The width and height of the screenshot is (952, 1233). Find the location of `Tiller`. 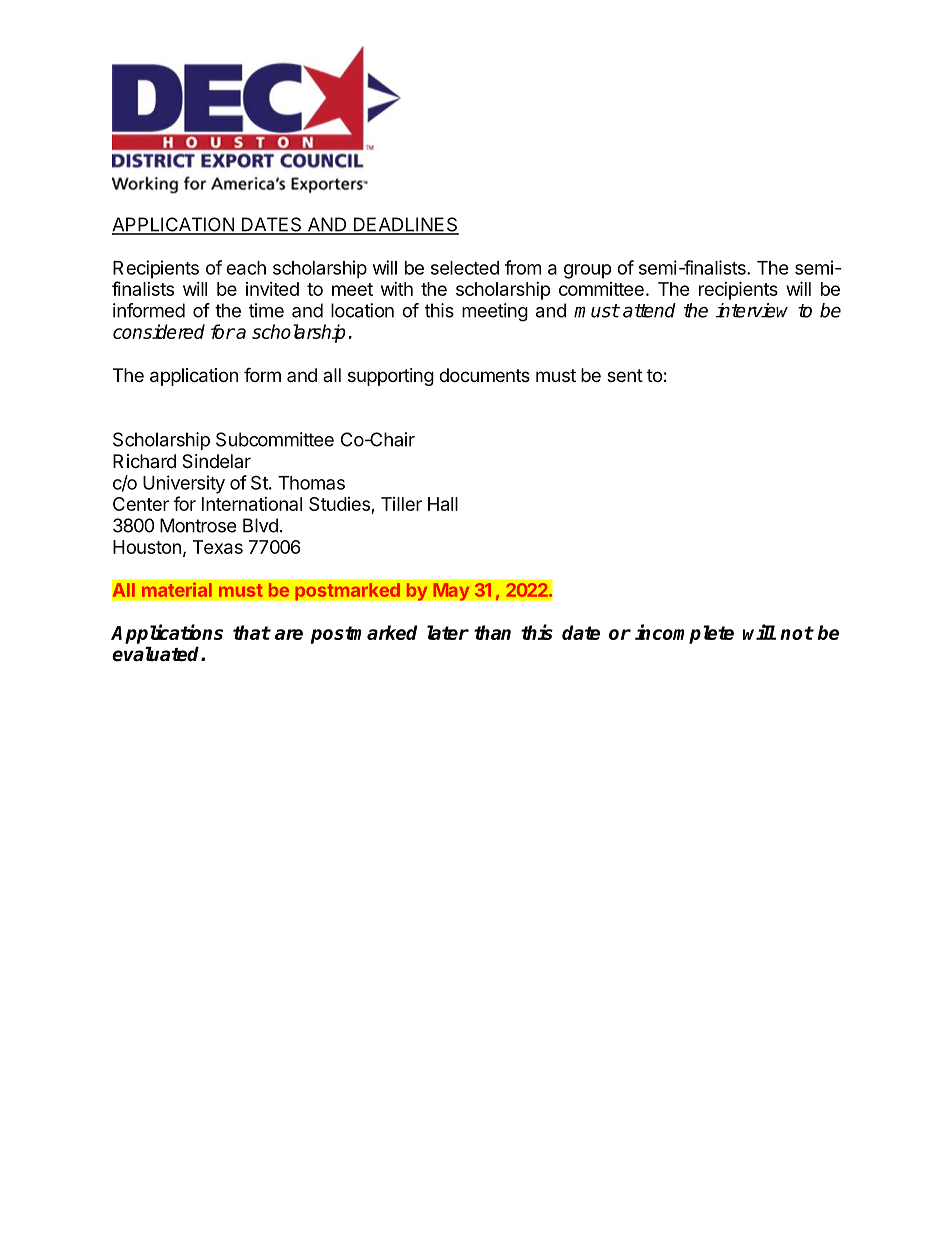

Tiller is located at coordinates (401, 504).
